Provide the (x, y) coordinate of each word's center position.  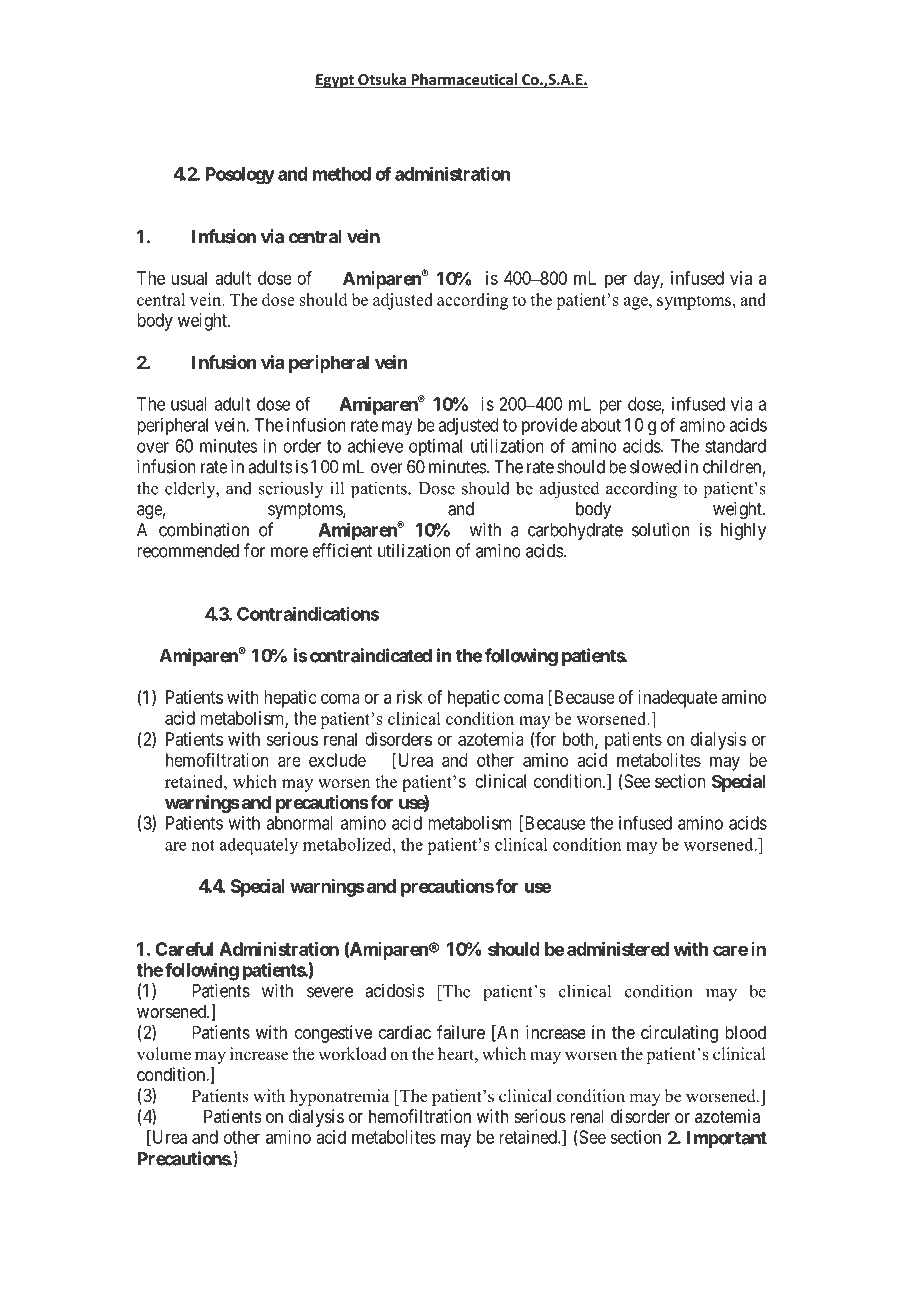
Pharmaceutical (464, 80)
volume (164, 1054)
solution (660, 529)
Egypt (335, 81)
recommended (188, 551)
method (342, 174)
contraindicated (369, 655)
